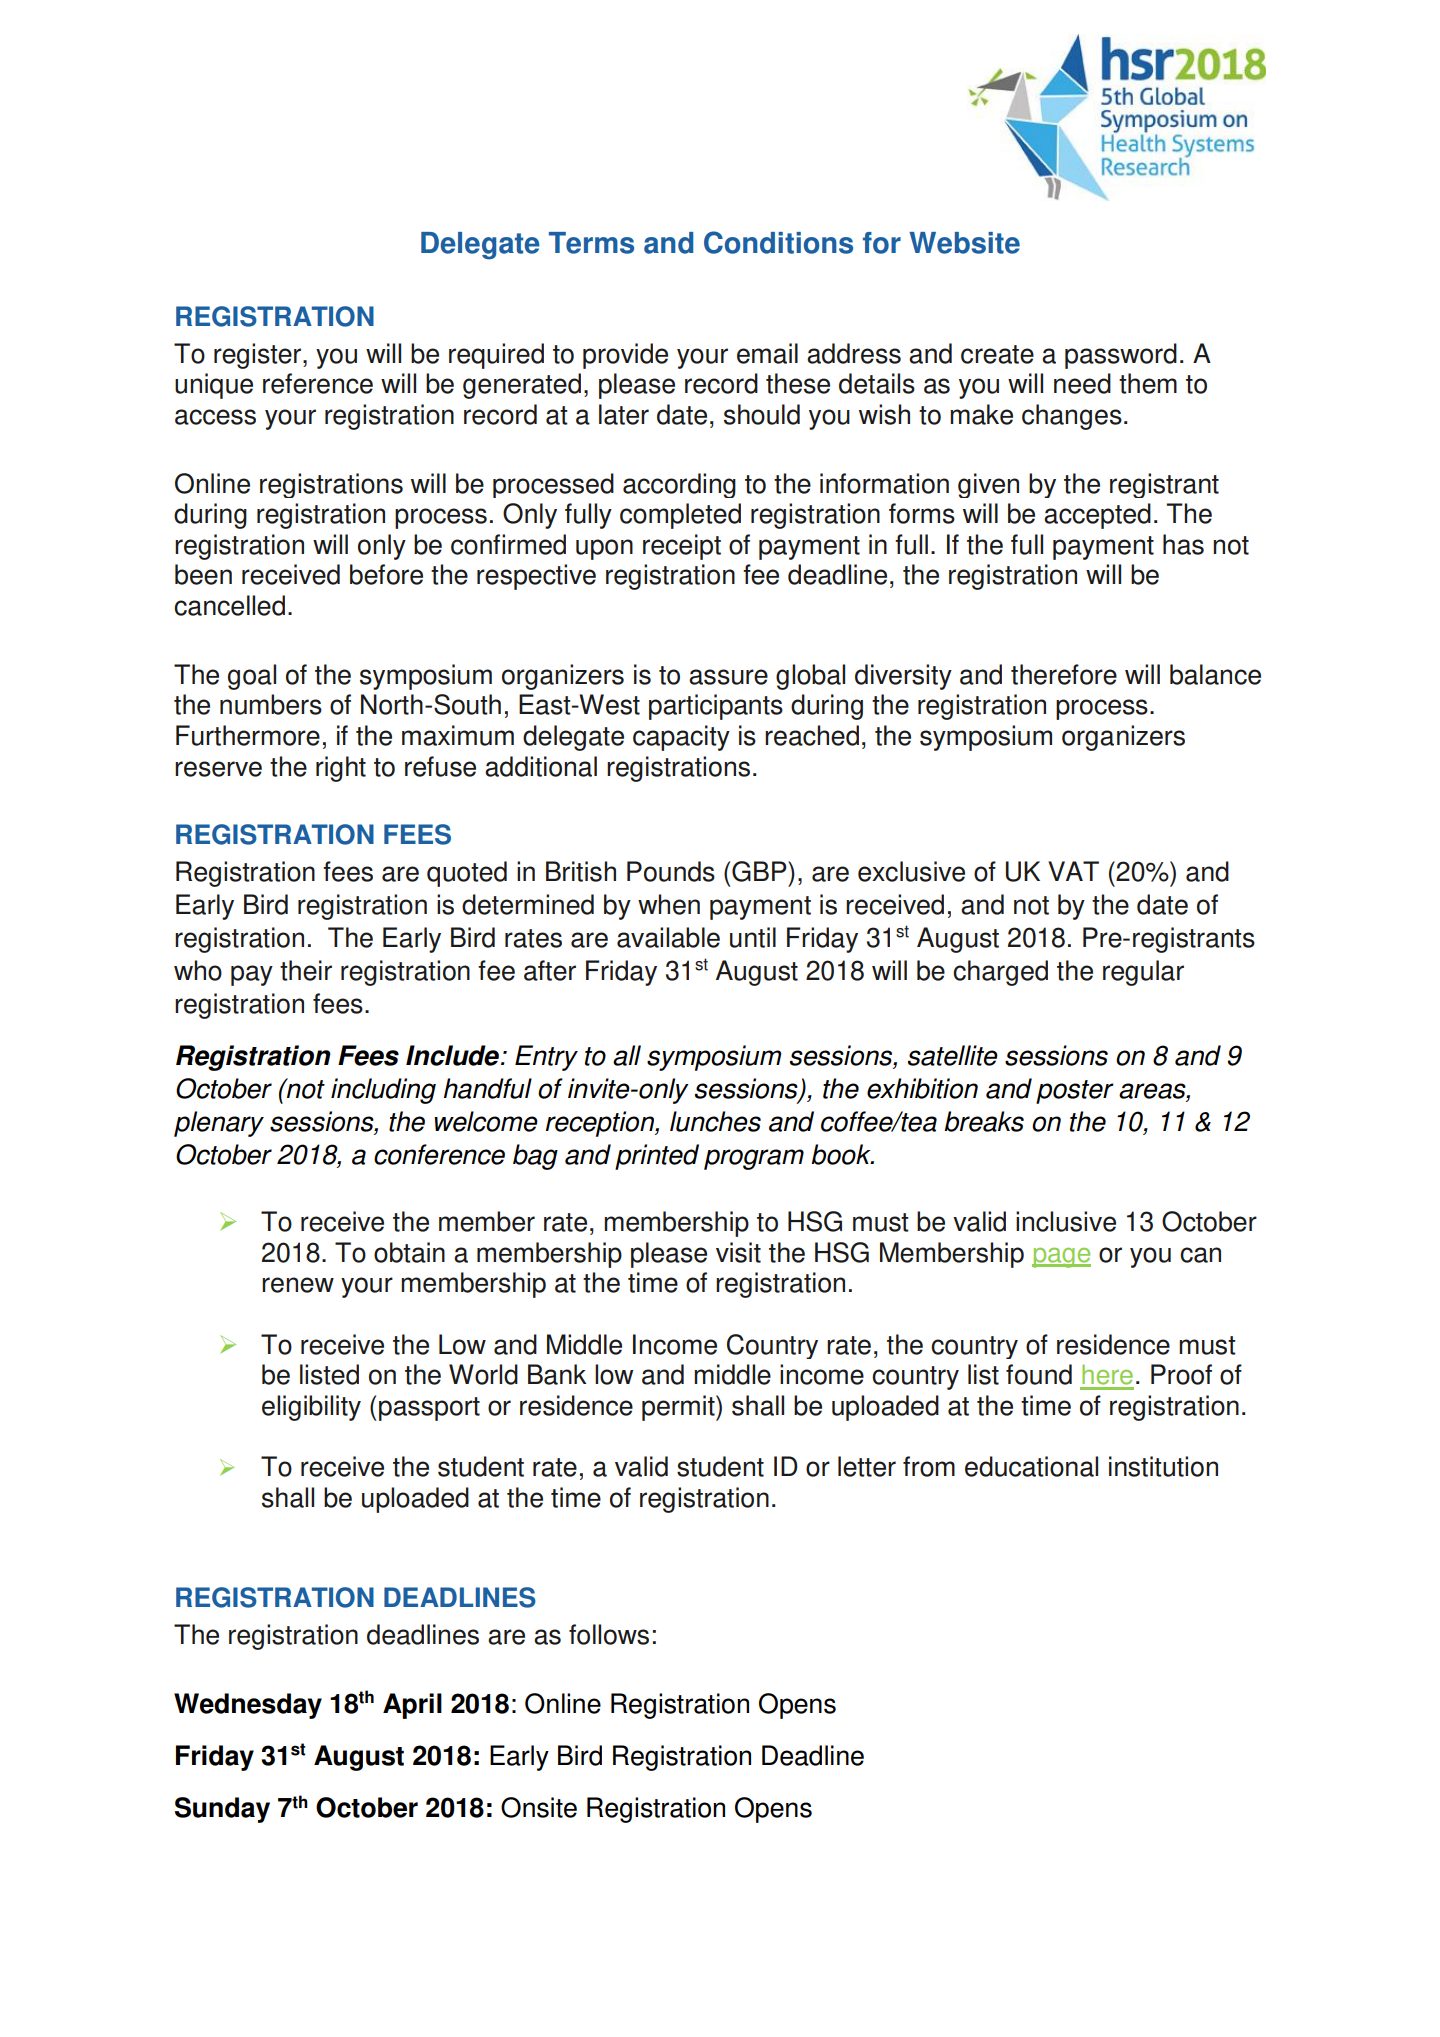 The image size is (1440, 2037). I want to click on found, so click(1039, 1374).
